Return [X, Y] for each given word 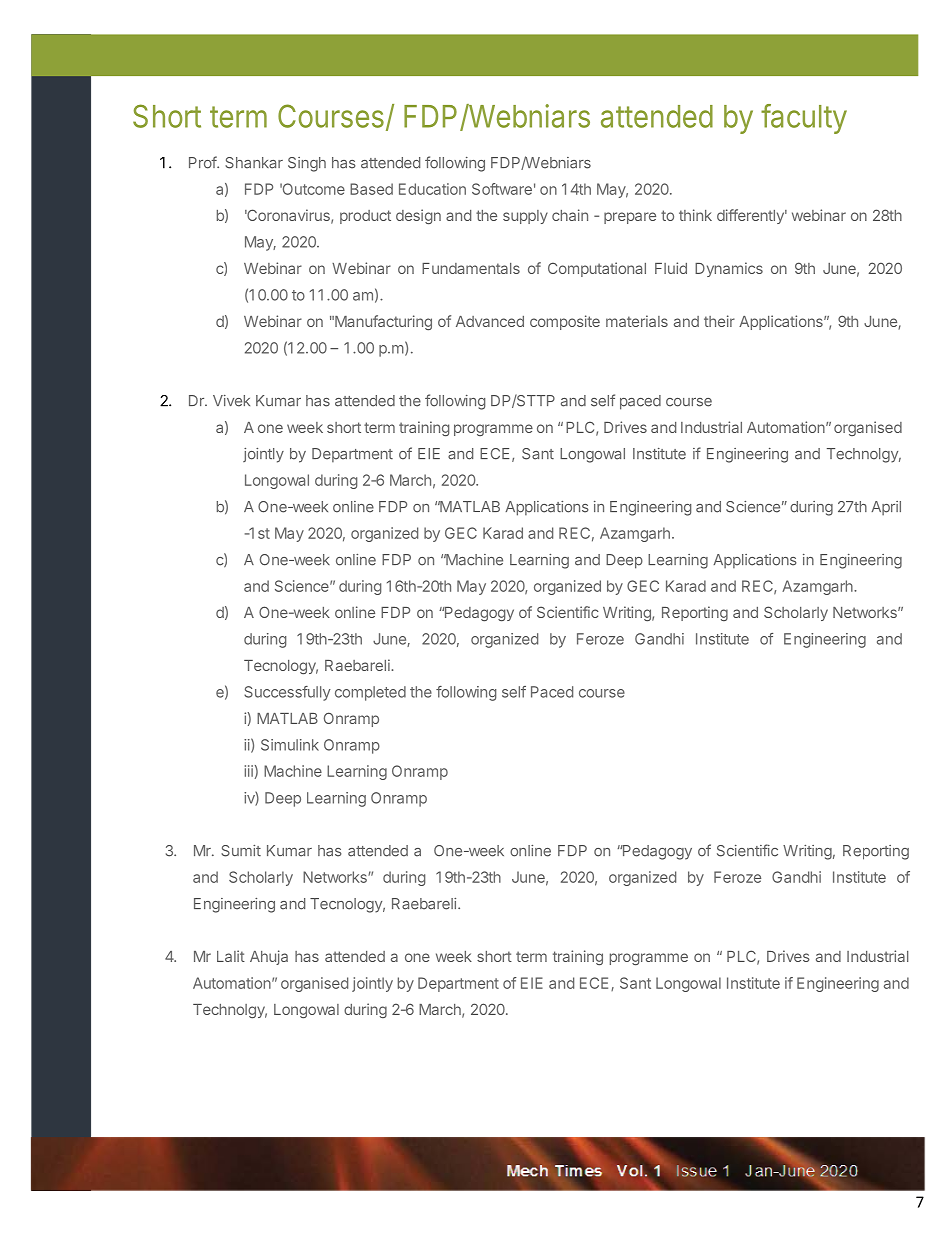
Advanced [490, 321]
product [365, 217]
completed [370, 693]
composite [565, 322]
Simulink [290, 745]
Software [502, 189]
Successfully [287, 693]
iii [249, 771]
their [719, 321]
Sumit [241, 851]
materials [637, 321]
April [886, 508]
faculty [804, 119]
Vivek [231, 401]
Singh [307, 164]
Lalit [231, 956]
